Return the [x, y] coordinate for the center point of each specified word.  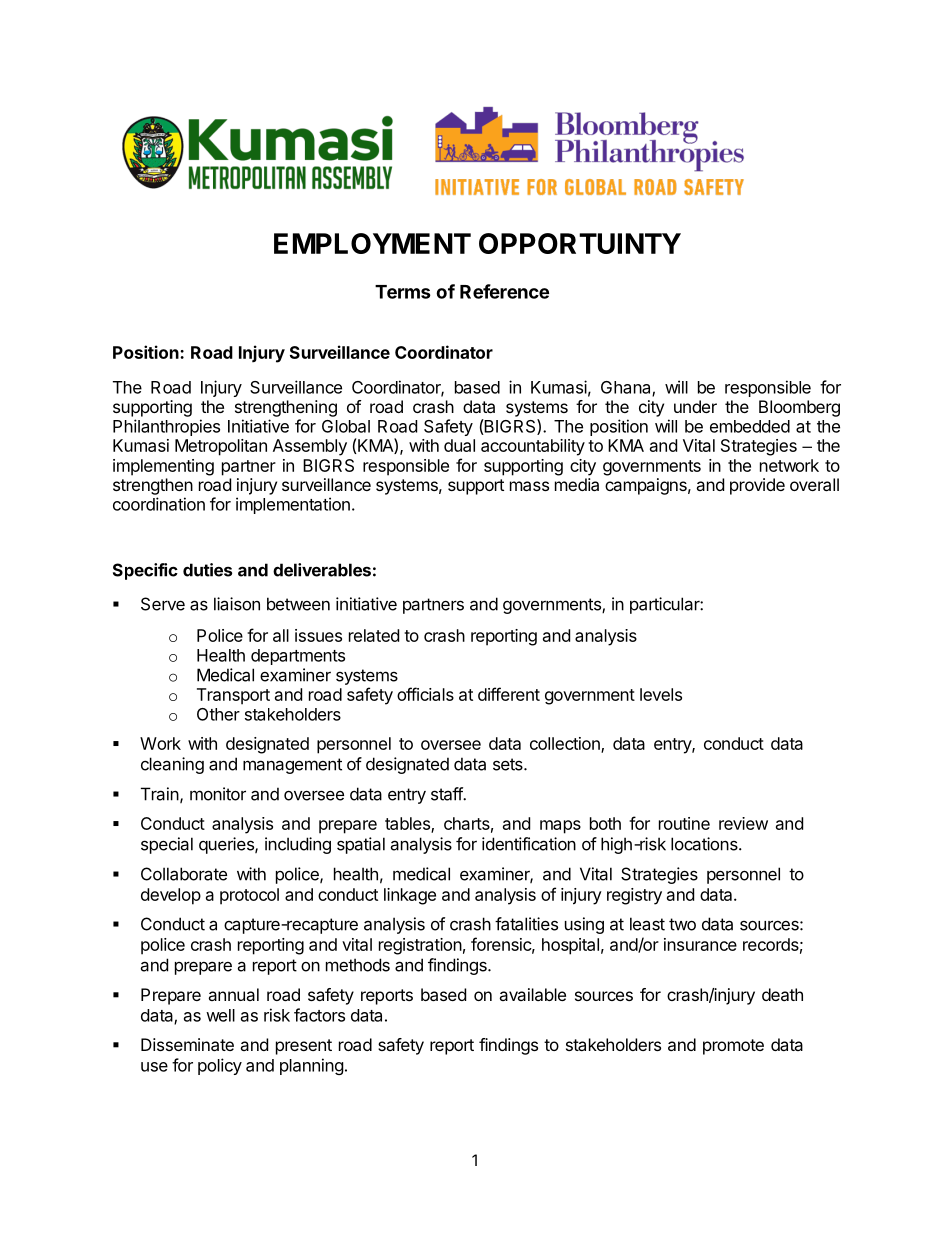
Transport [233, 696]
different [509, 694]
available [532, 994]
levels [661, 694]
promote [733, 1047]
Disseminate [187, 1044]
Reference [504, 291]
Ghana [627, 388]
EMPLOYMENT [372, 243]
